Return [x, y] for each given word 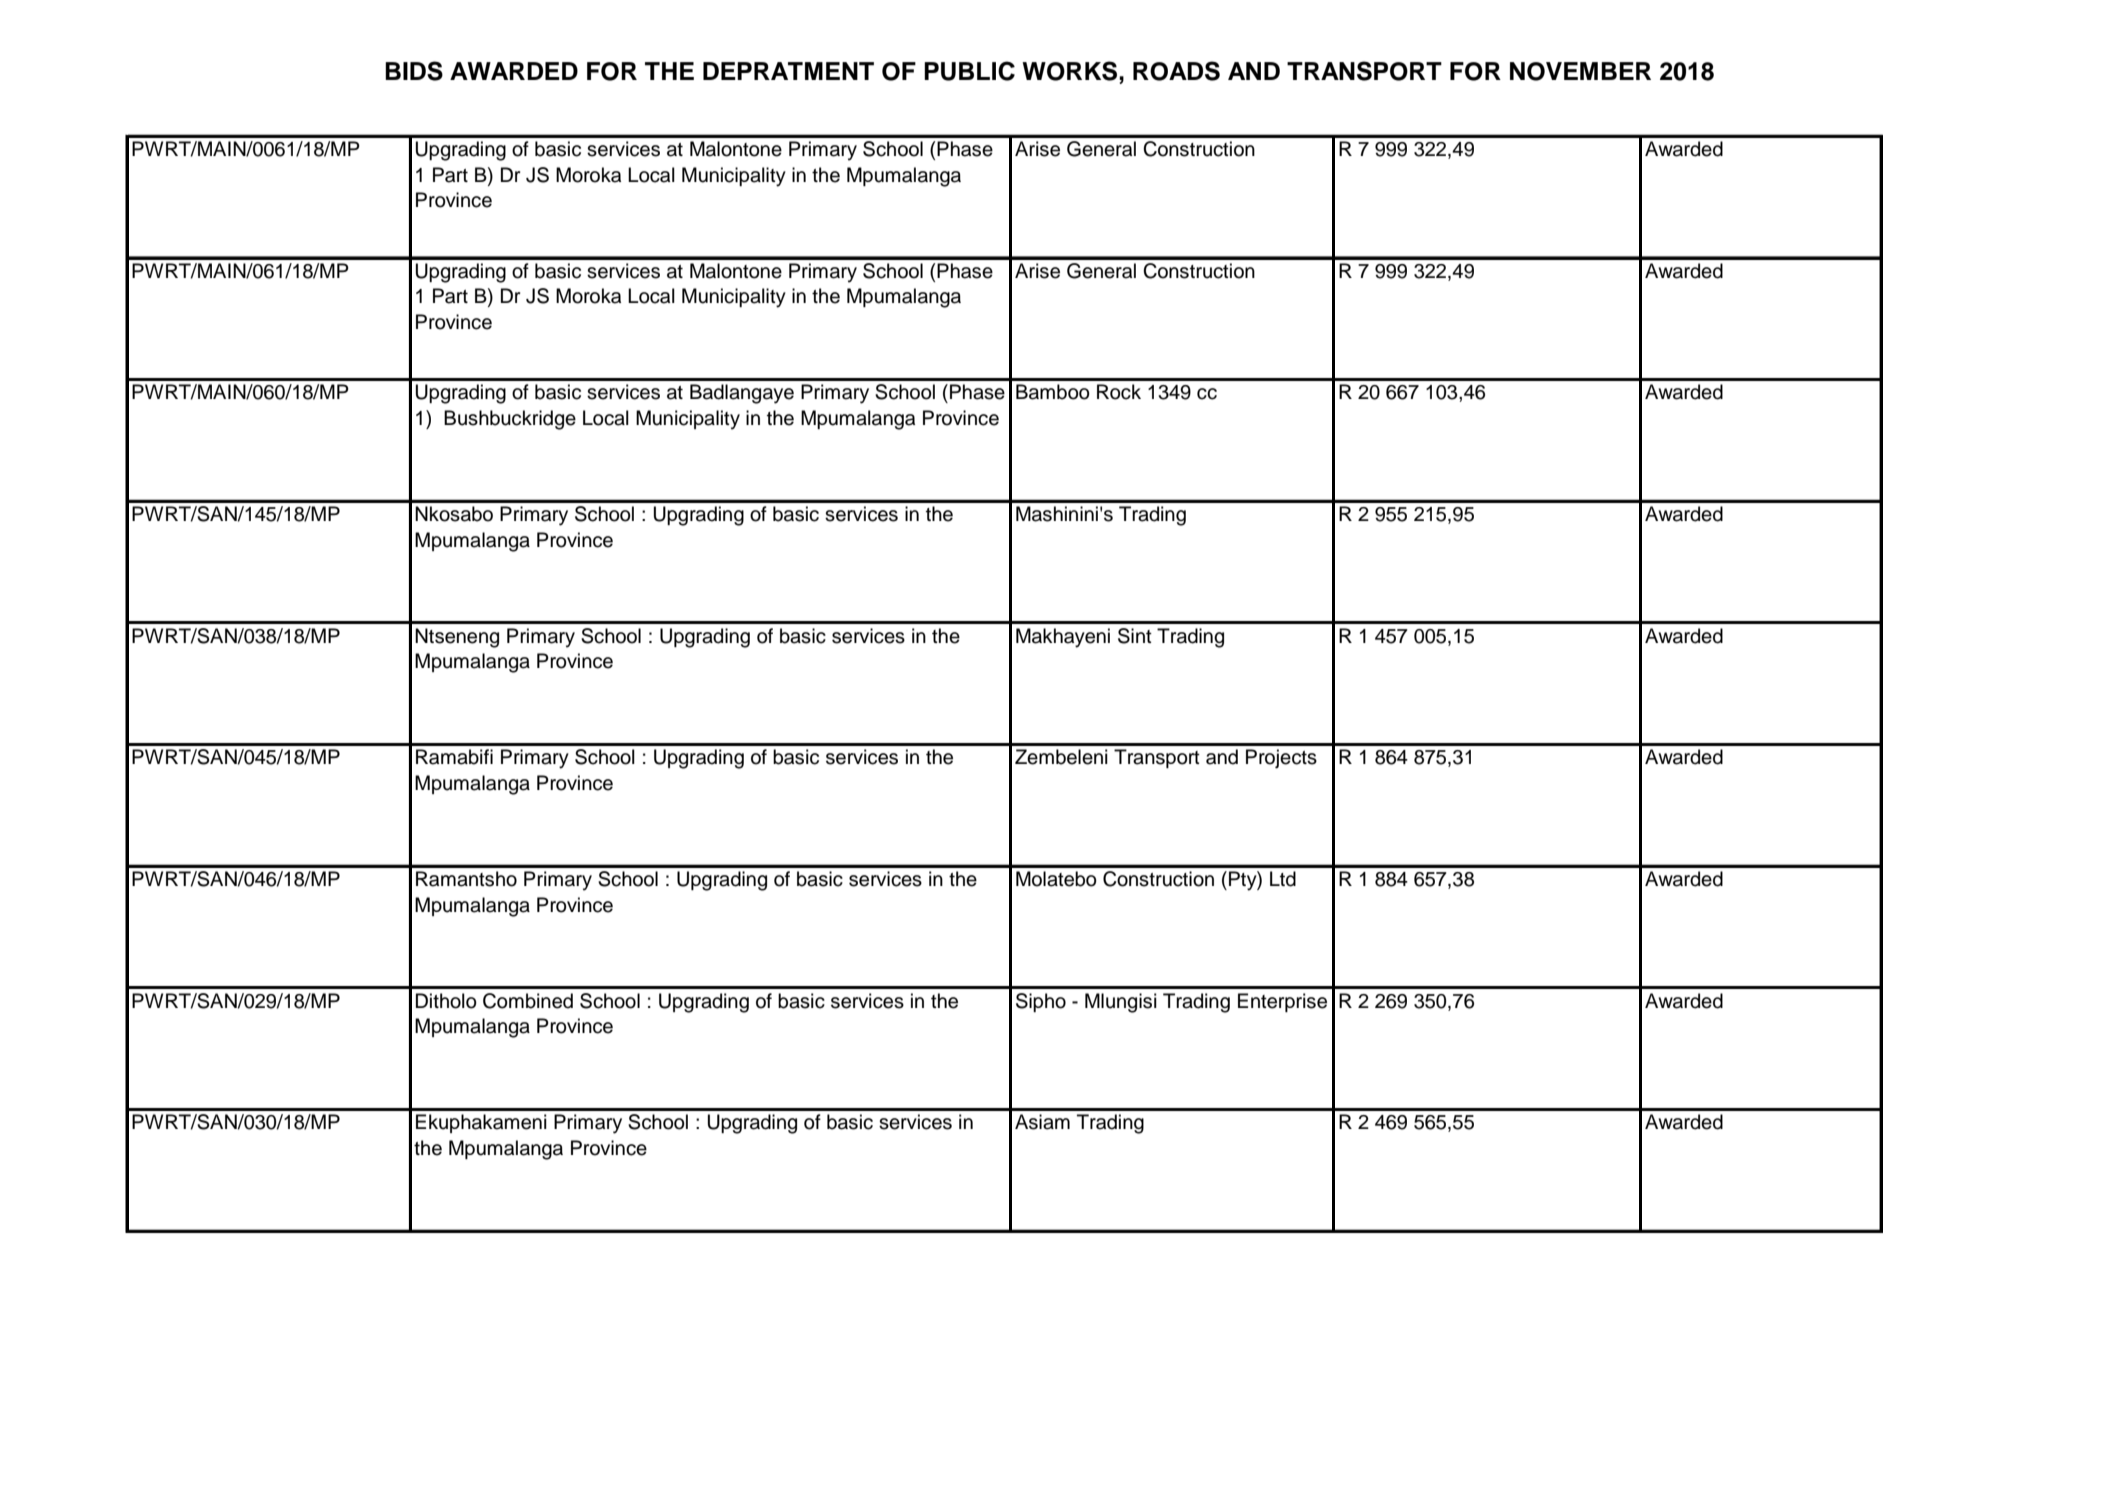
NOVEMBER [1580, 71]
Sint [1135, 636]
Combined [528, 1001]
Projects [1281, 759]
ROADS [1176, 71]
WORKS [1071, 71]
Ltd [1283, 879]
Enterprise [1282, 1002]
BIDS [414, 71]
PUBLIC [969, 71]
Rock [1119, 392]
